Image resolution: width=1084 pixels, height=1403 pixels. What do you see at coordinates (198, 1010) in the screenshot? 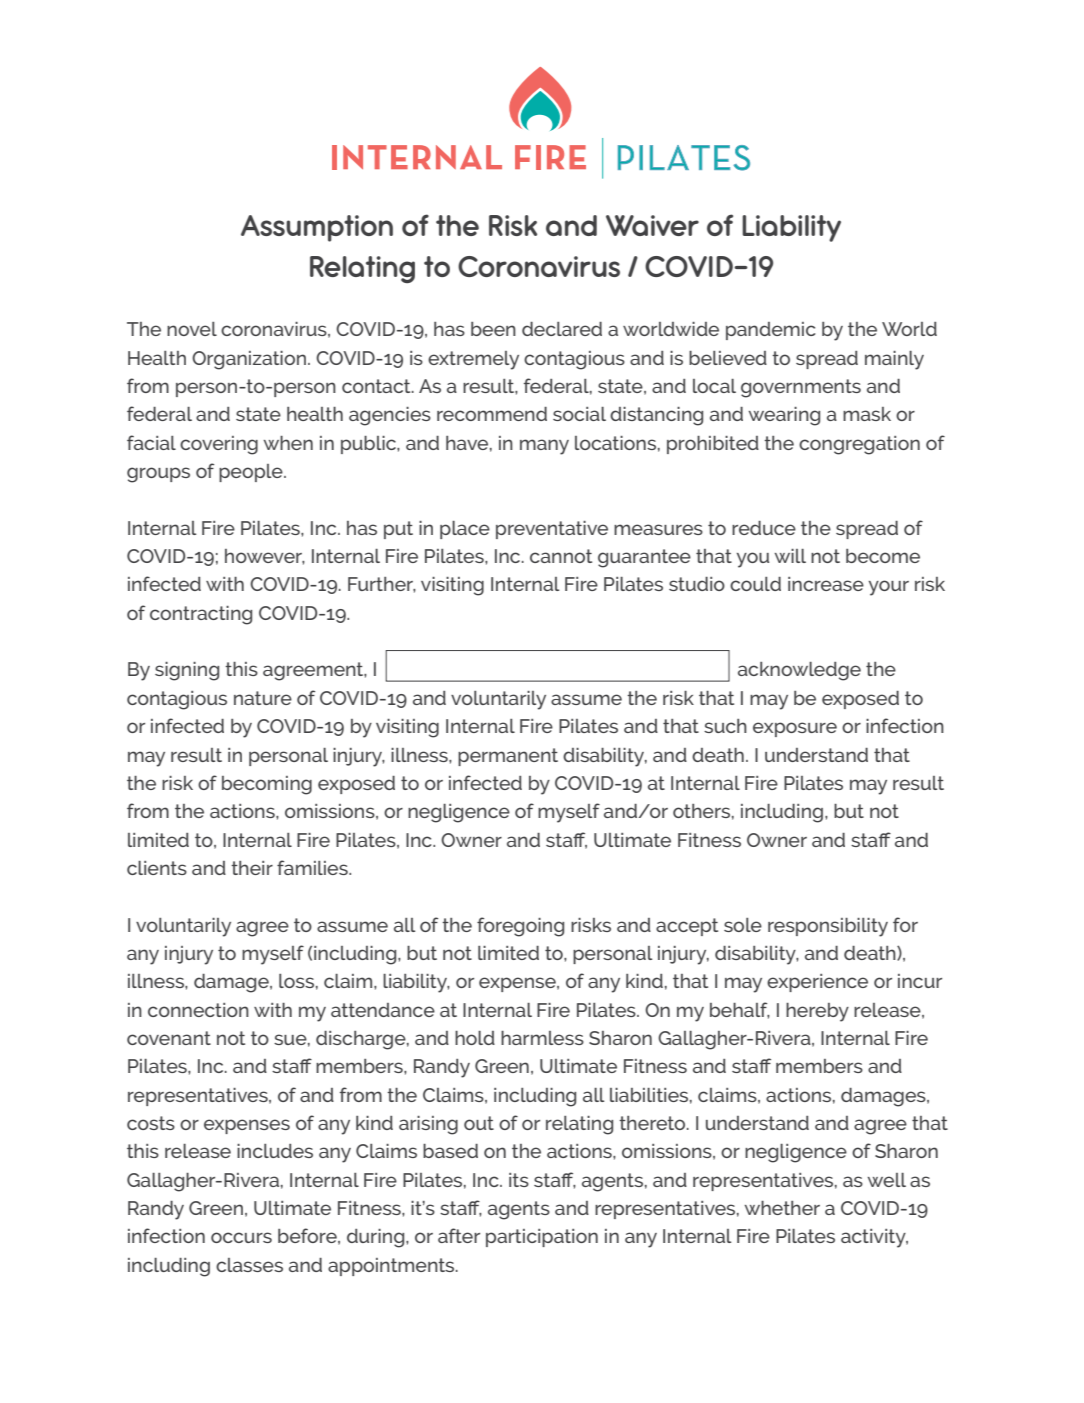
I see `connection` at bounding box center [198, 1010].
